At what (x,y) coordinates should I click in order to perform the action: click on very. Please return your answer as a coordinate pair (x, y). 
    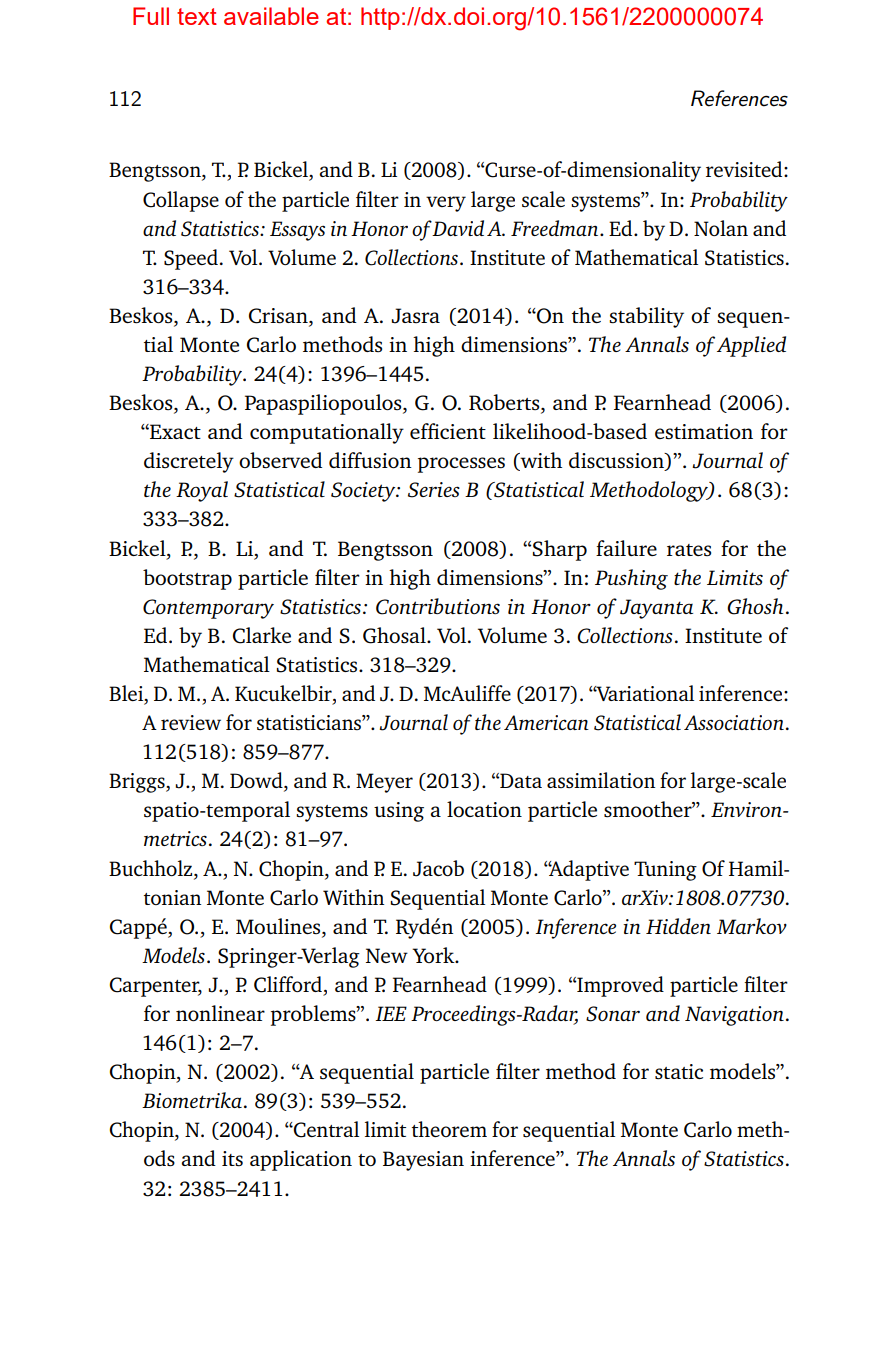
    Looking at the image, I should click on (446, 204).
